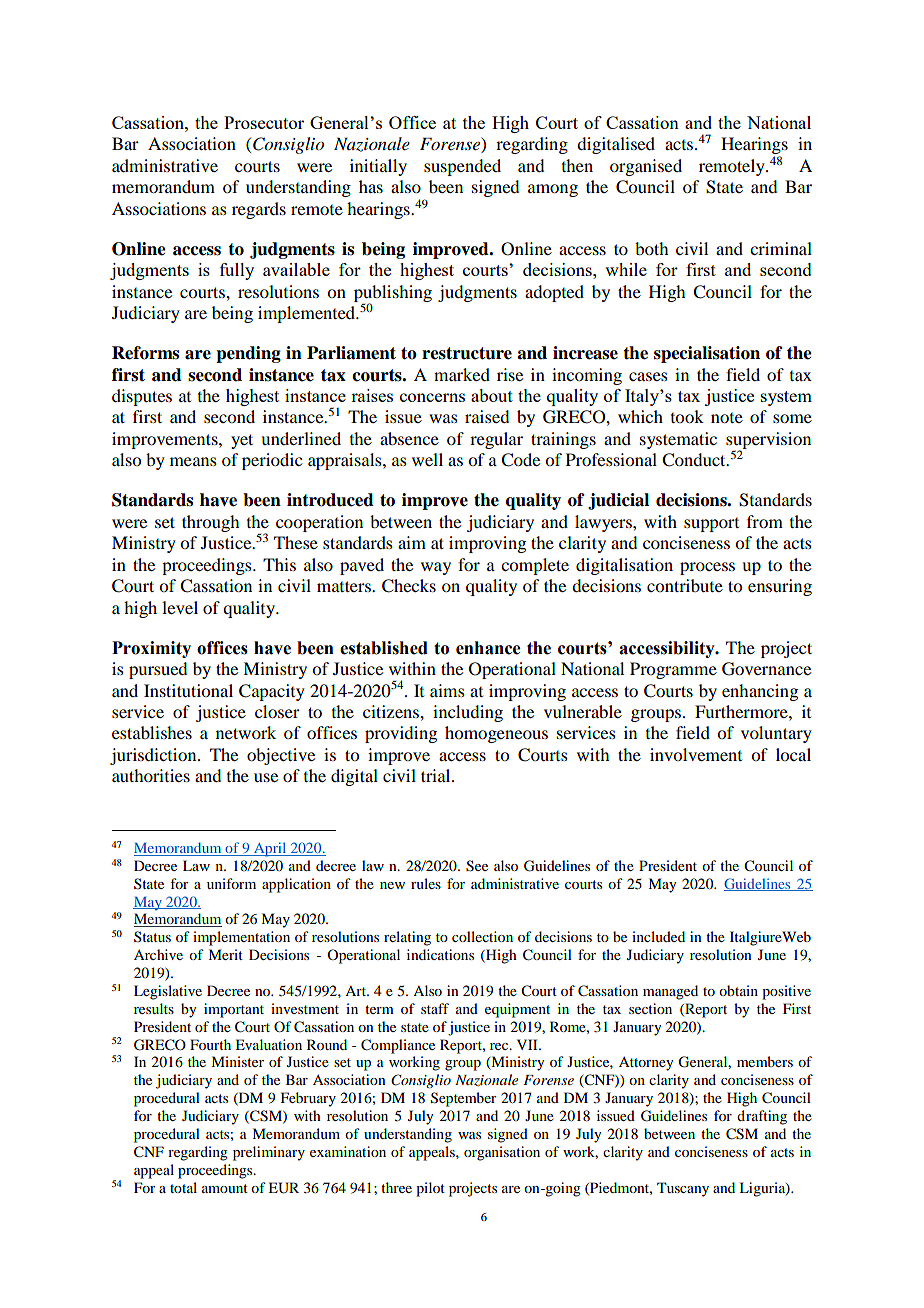 This document has height=1308, width=924. What do you see at coordinates (673, 670) in the document?
I see `Programme` at bounding box center [673, 670].
